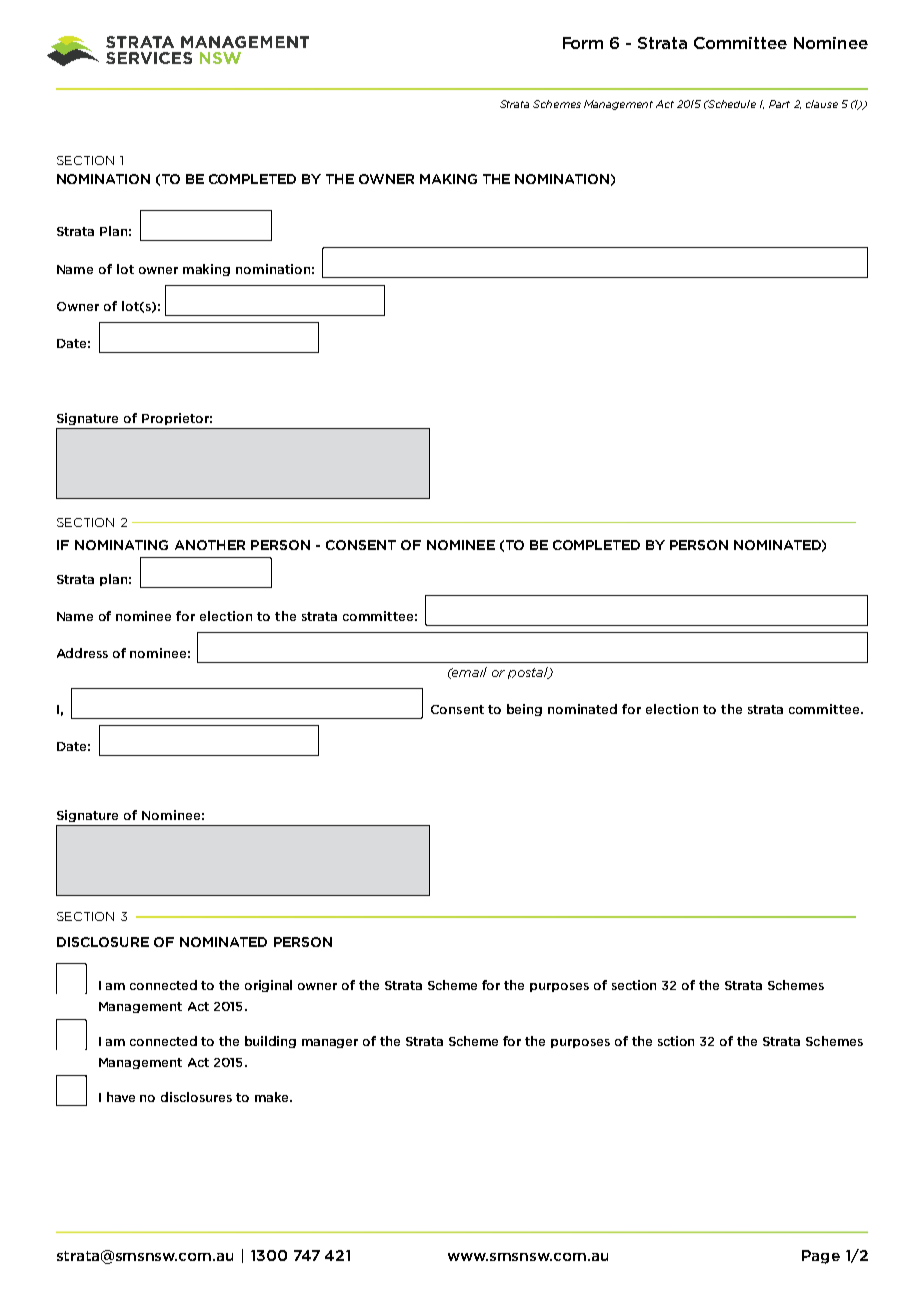  Describe the element at coordinates (330, 1043) in the screenshot. I see `manager` at that location.
